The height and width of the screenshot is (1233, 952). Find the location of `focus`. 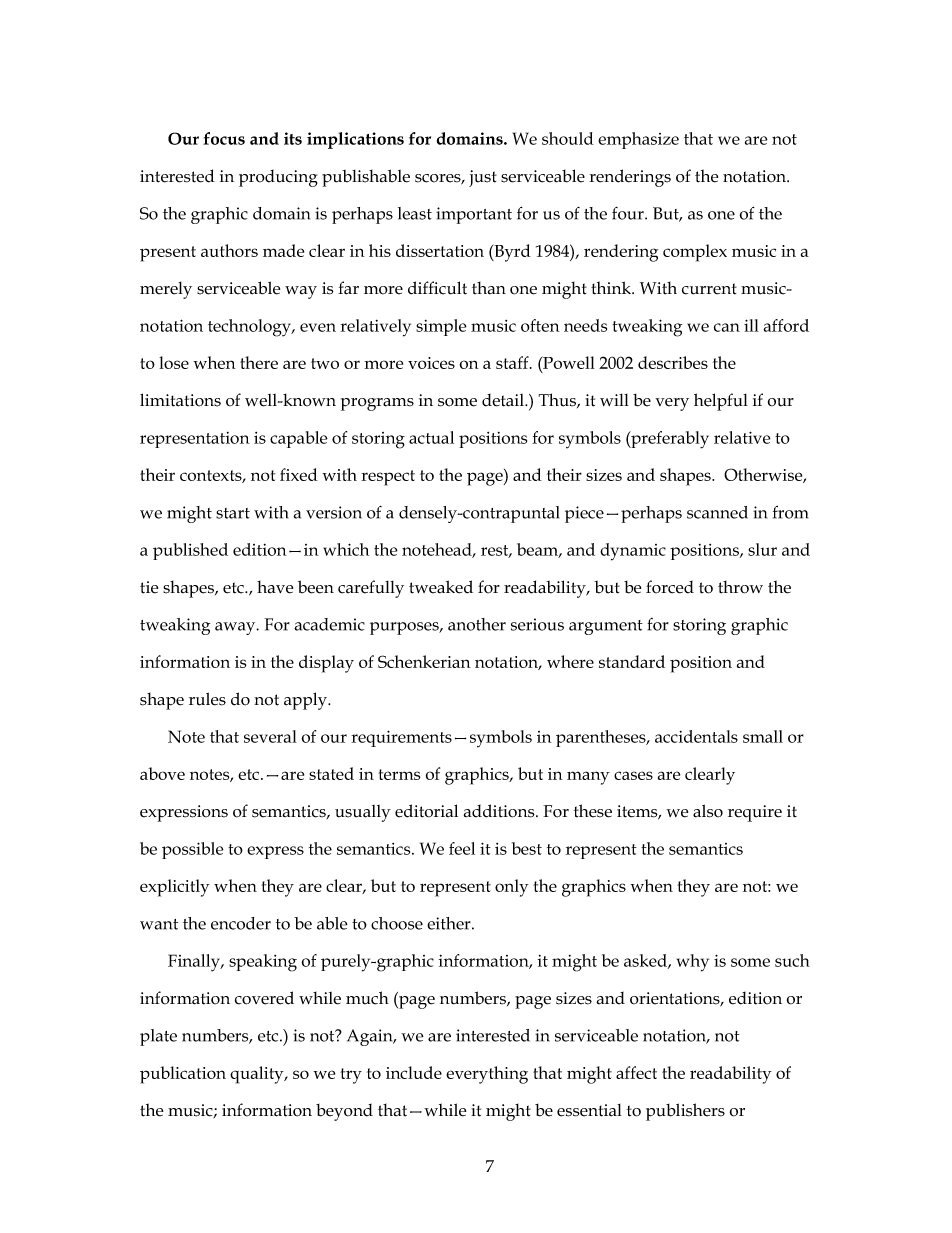

focus is located at coordinates (224, 138).
